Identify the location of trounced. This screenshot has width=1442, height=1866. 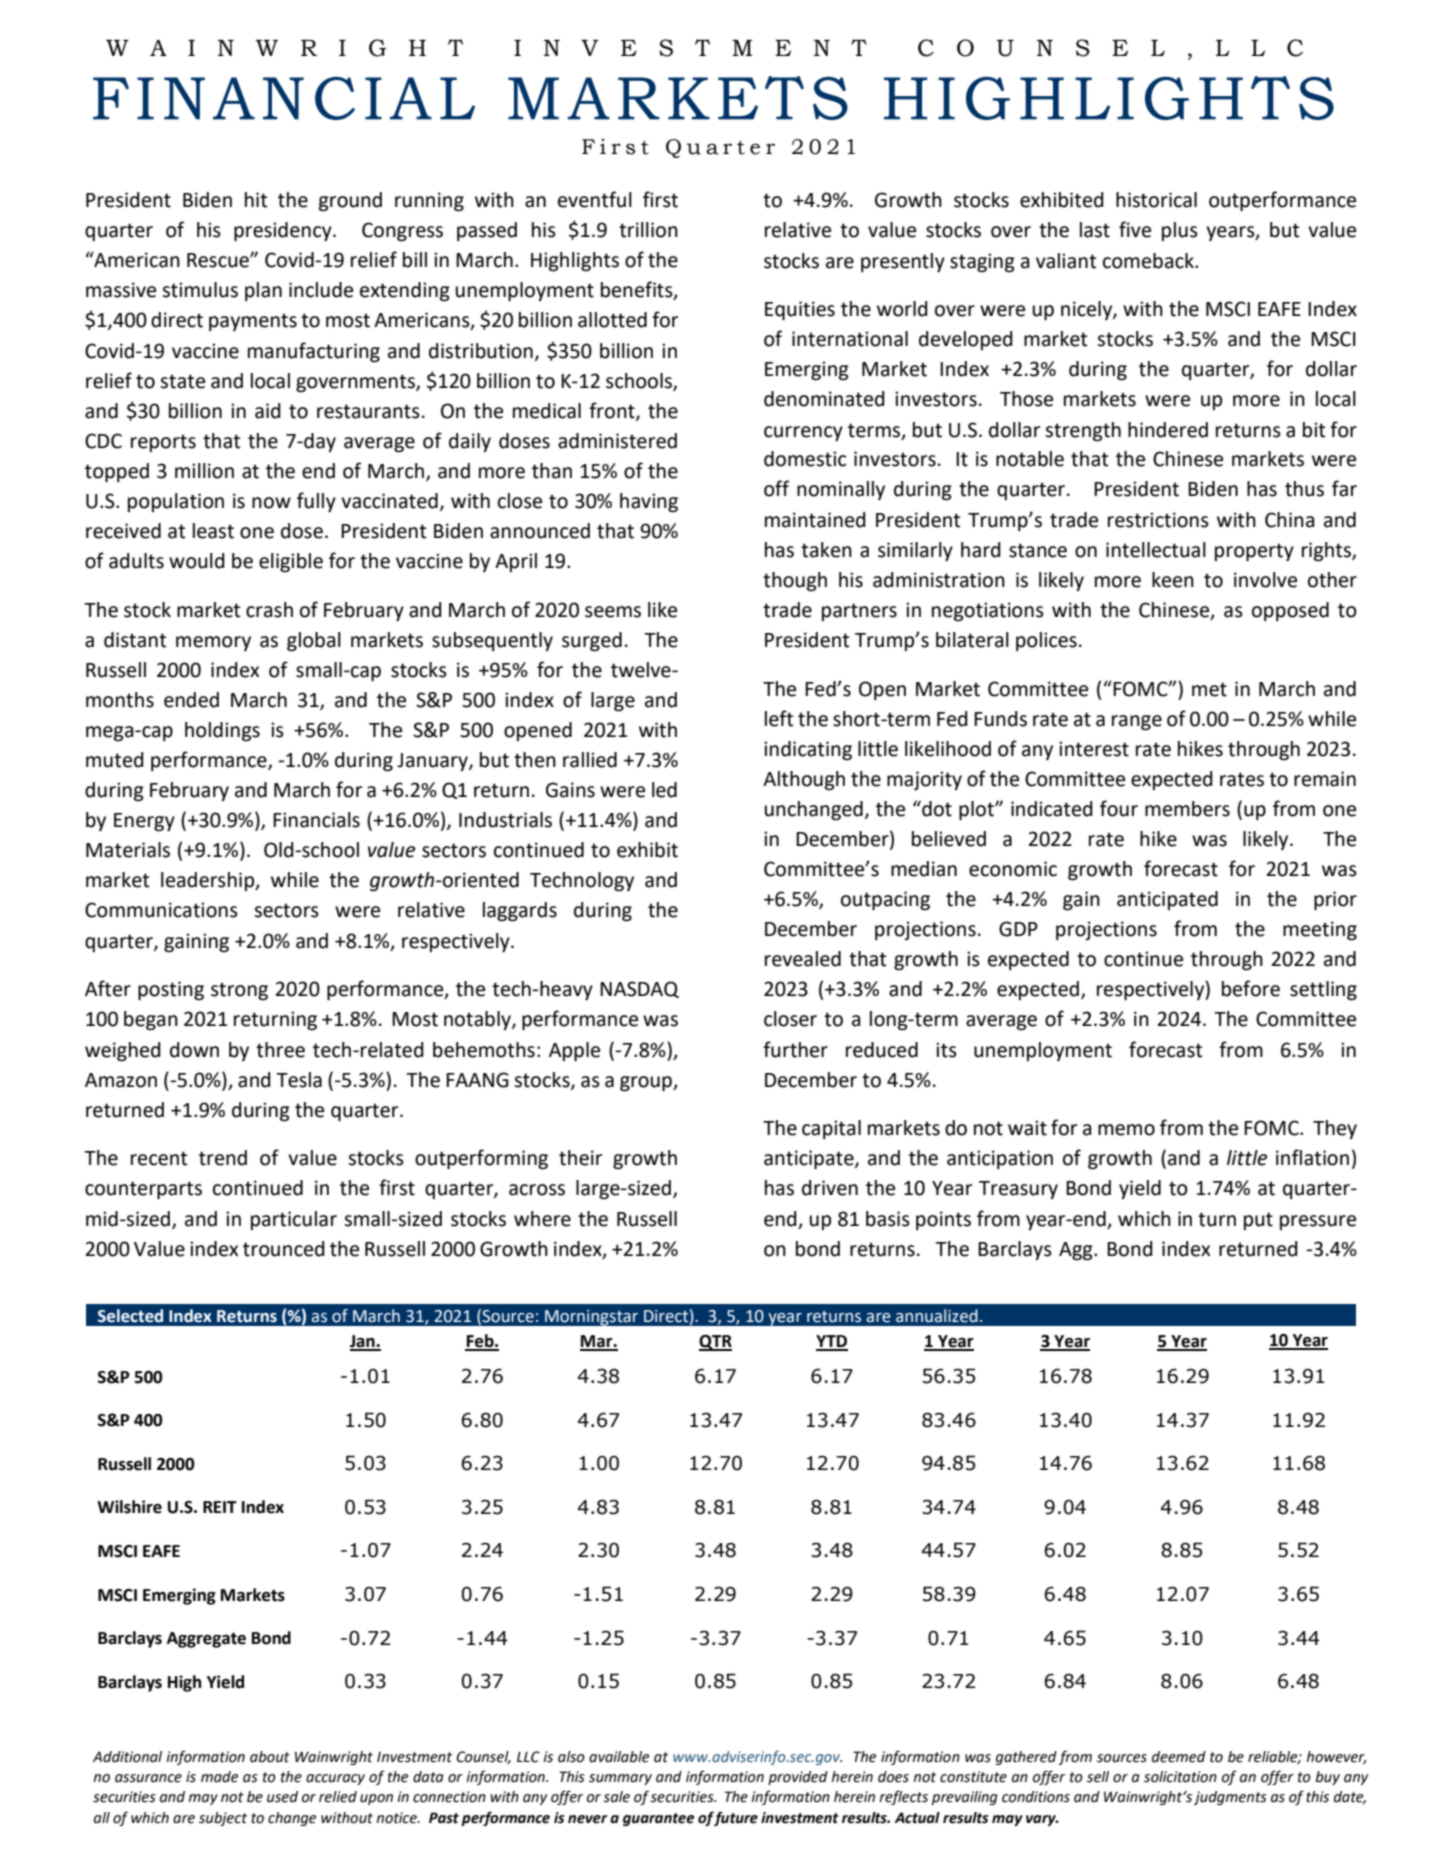
(284, 1249).
